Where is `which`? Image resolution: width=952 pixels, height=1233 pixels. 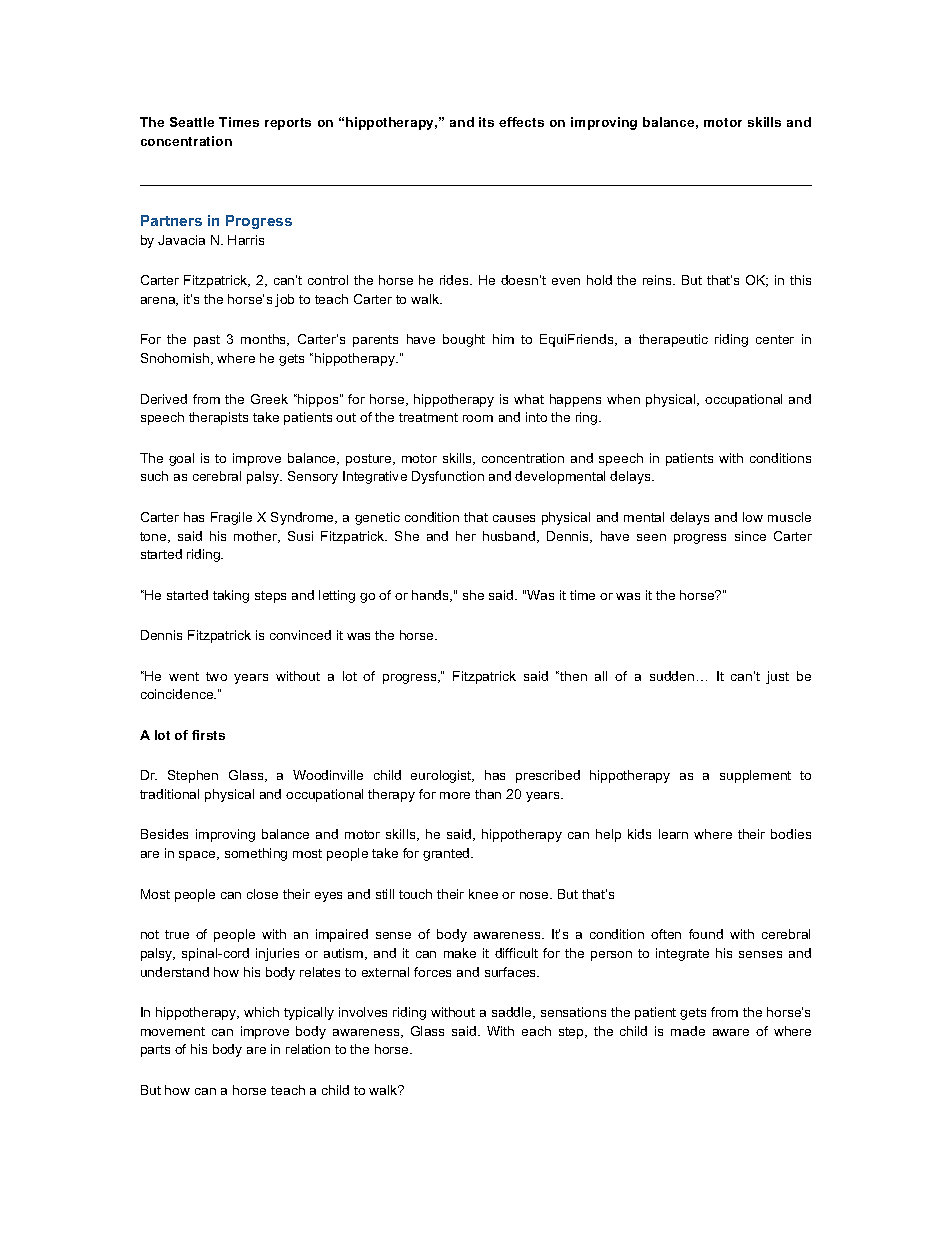
which is located at coordinates (261, 1012).
